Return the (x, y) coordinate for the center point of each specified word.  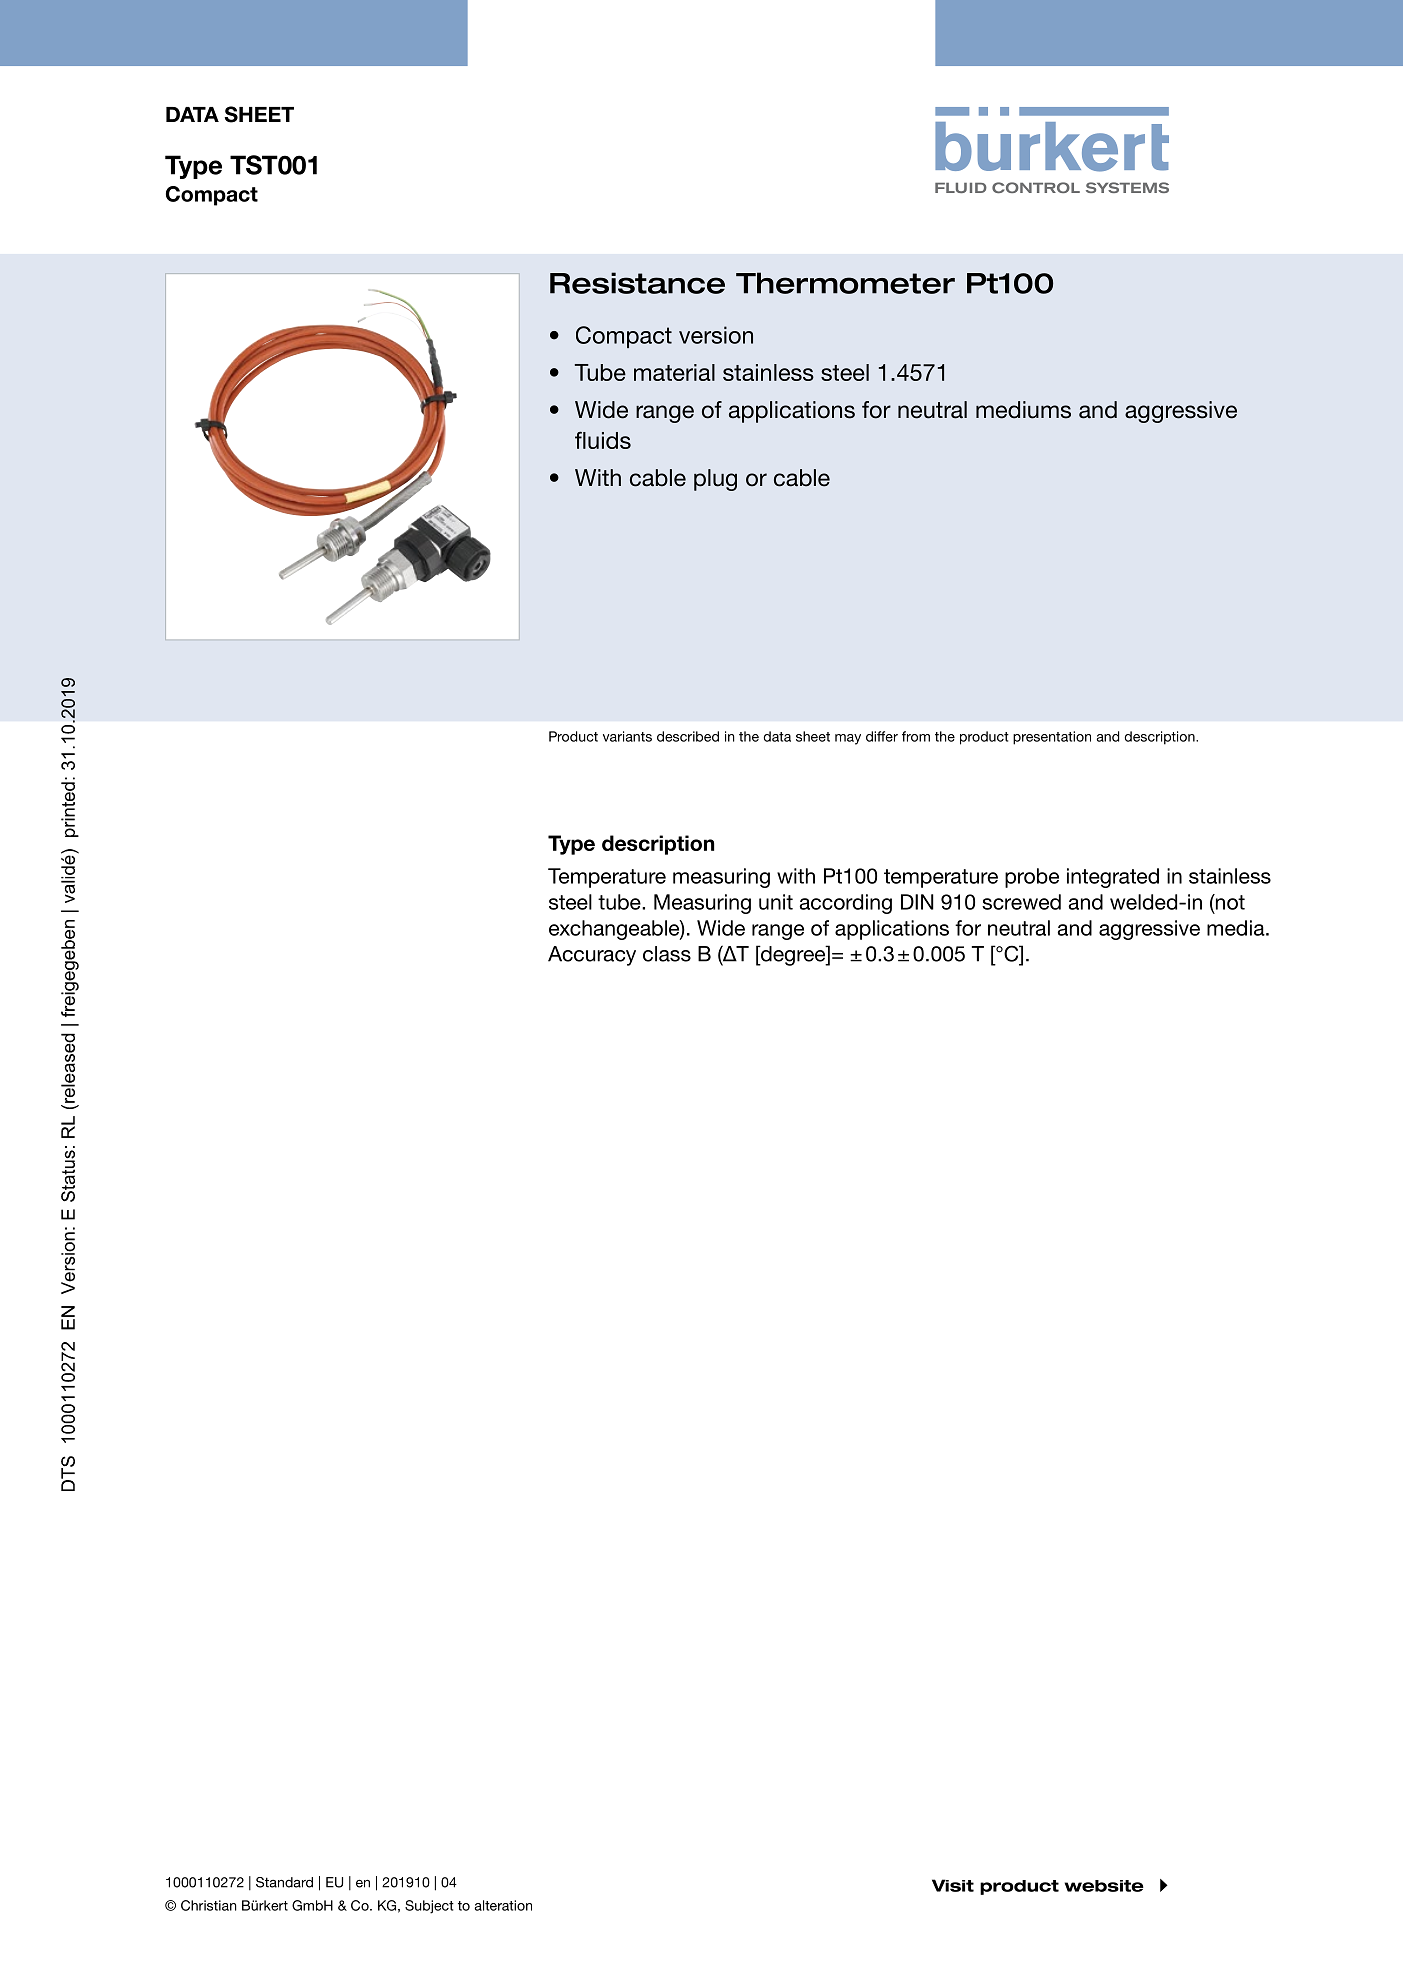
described (688, 736)
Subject (429, 1907)
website (1104, 1886)
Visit (953, 1885)
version (716, 335)
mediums (1023, 410)
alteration (503, 1905)
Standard (284, 1882)
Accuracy (592, 956)
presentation (1052, 738)
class (667, 954)
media (1237, 928)
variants (627, 736)
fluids (603, 440)
